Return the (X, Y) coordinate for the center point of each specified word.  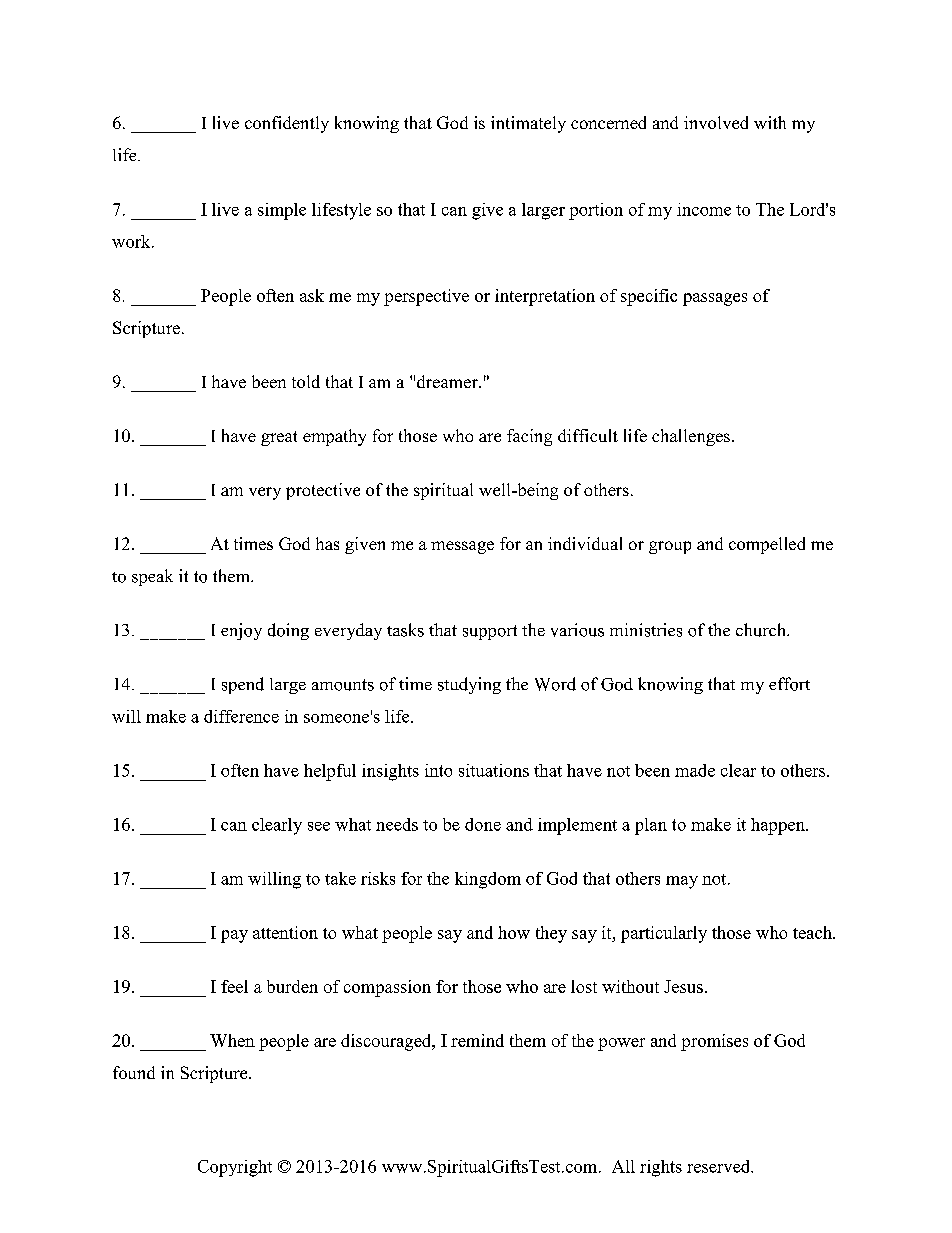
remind (477, 1040)
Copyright (235, 1168)
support (490, 632)
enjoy (241, 631)
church (762, 630)
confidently (287, 124)
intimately (528, 124)
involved (716, 122)
